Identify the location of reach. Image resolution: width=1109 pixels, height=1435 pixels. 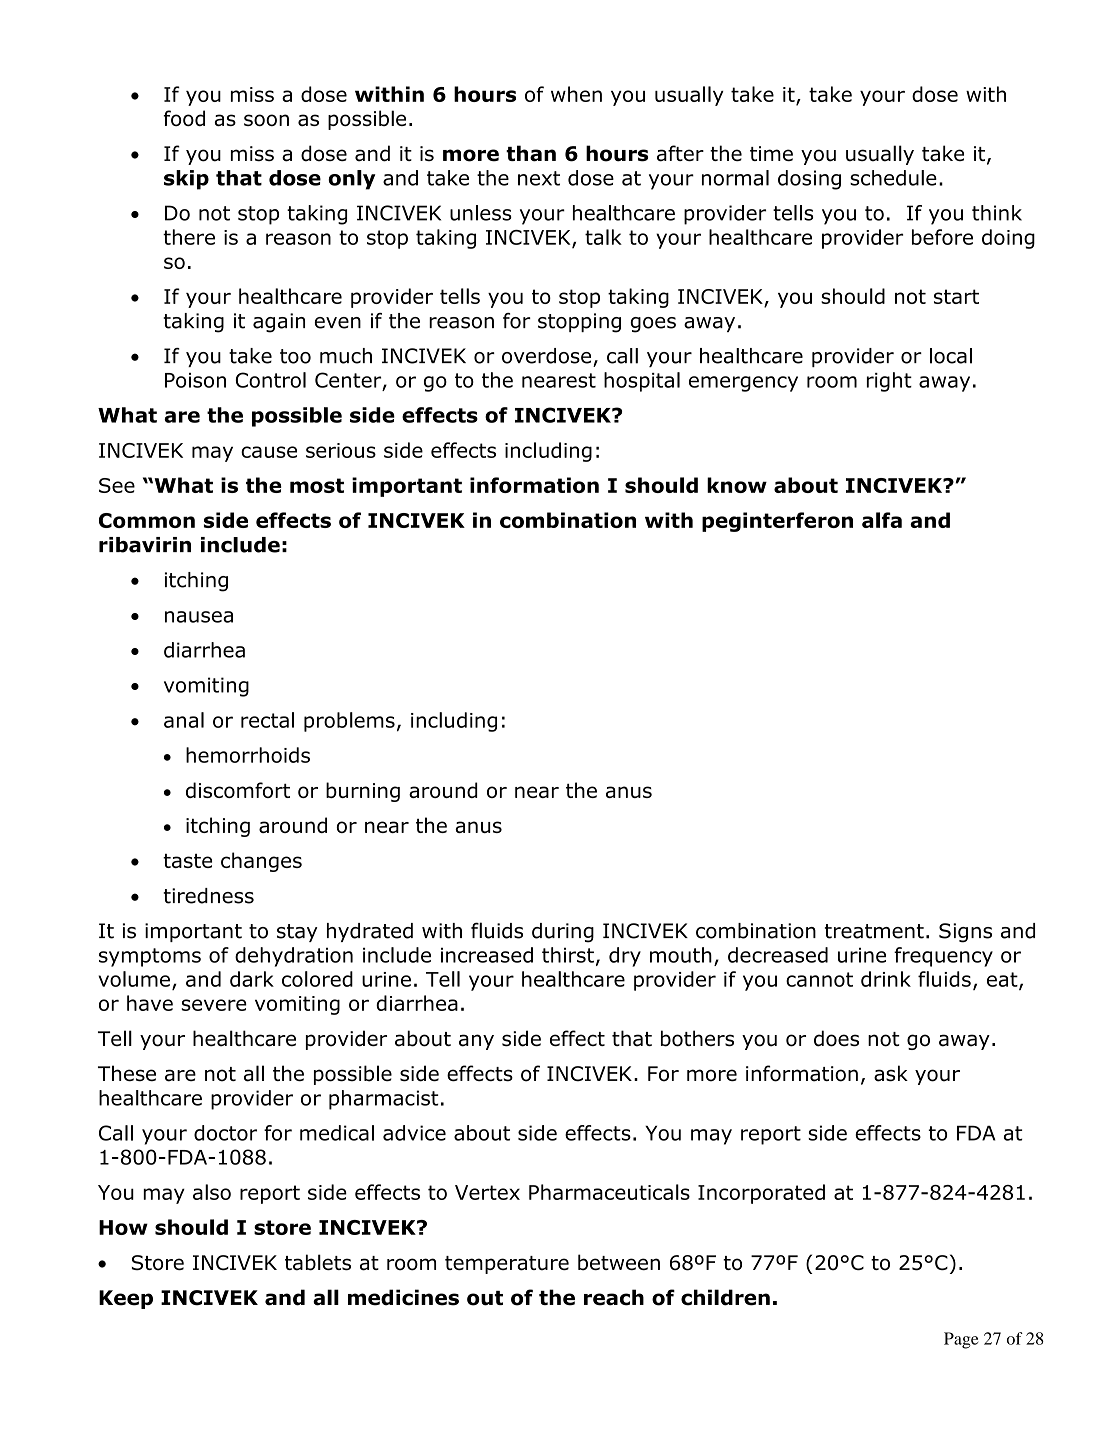
(614, 1297).
